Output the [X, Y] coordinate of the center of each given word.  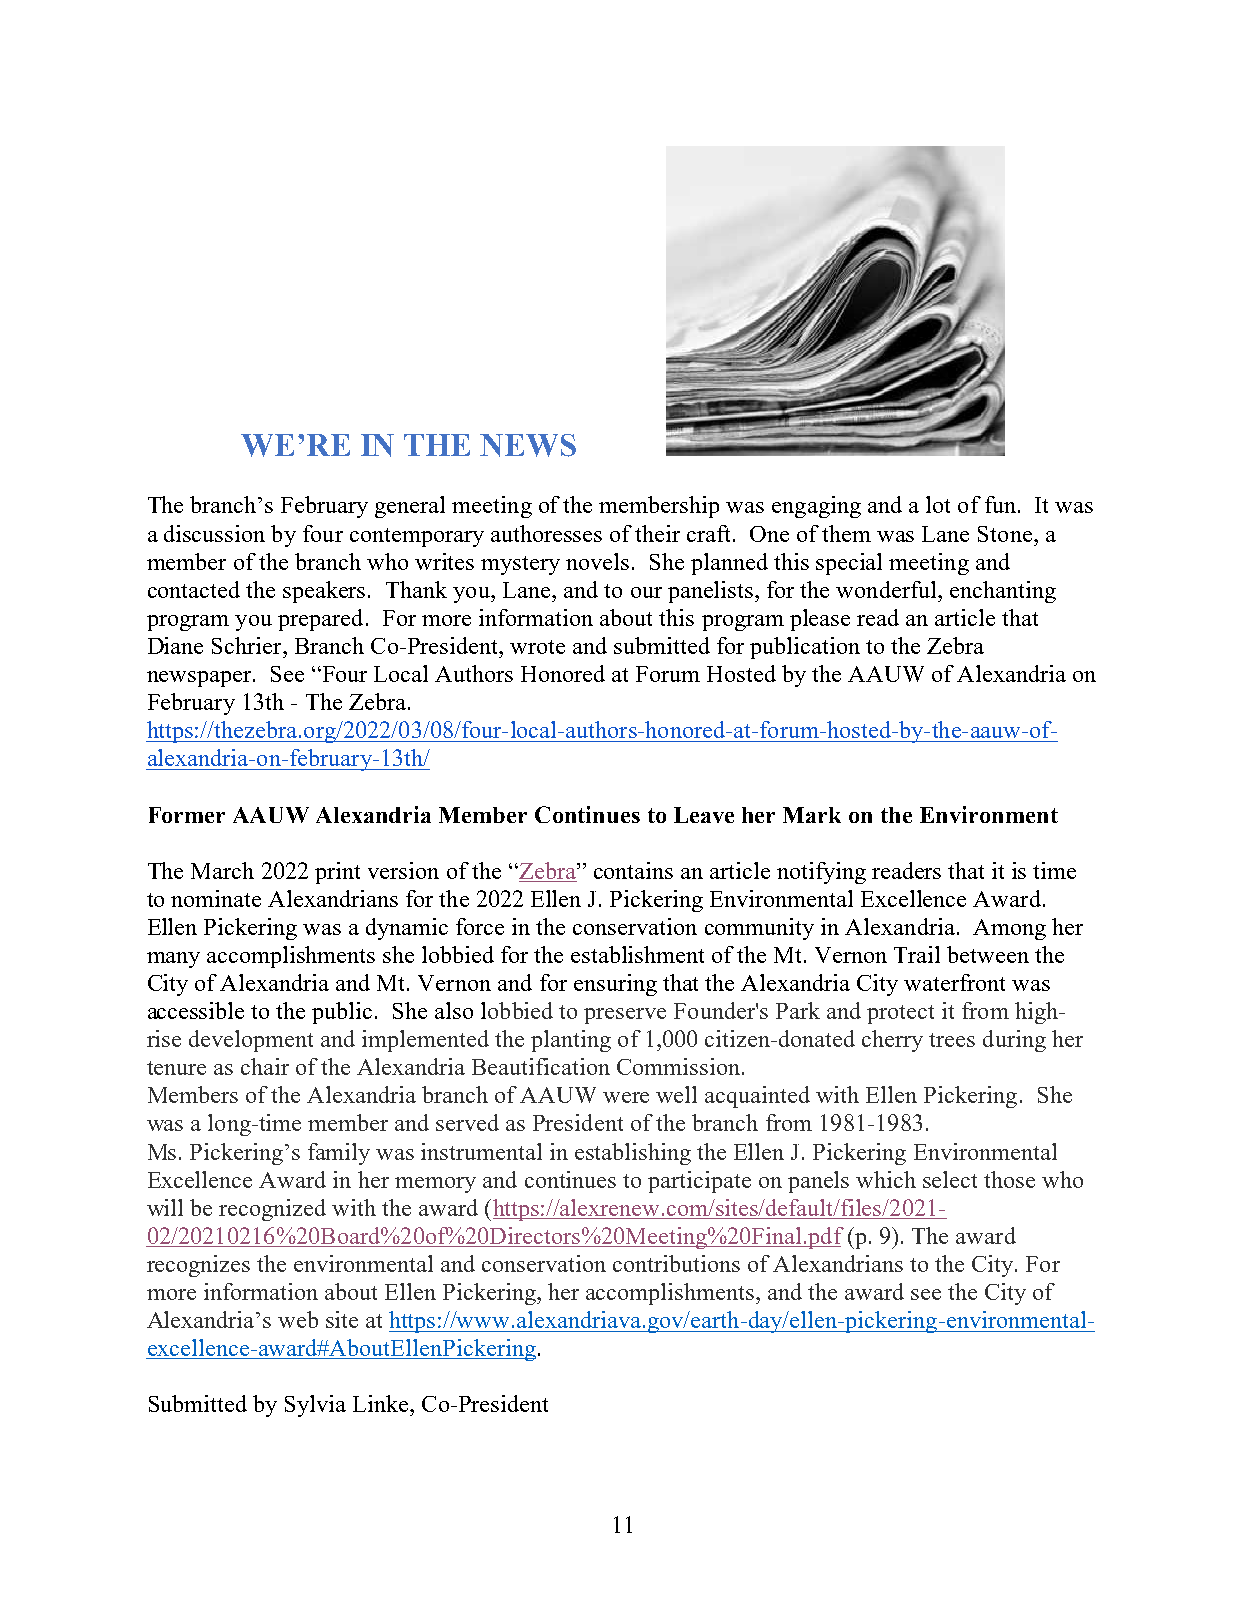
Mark [812, 815]
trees [952, 1040]
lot [938, 504]
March [222, 870]
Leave [704, 815]
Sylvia [315, 1406]
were [626, 1097]
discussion [214, 533]
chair [265, 1066]
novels [597, 561]
